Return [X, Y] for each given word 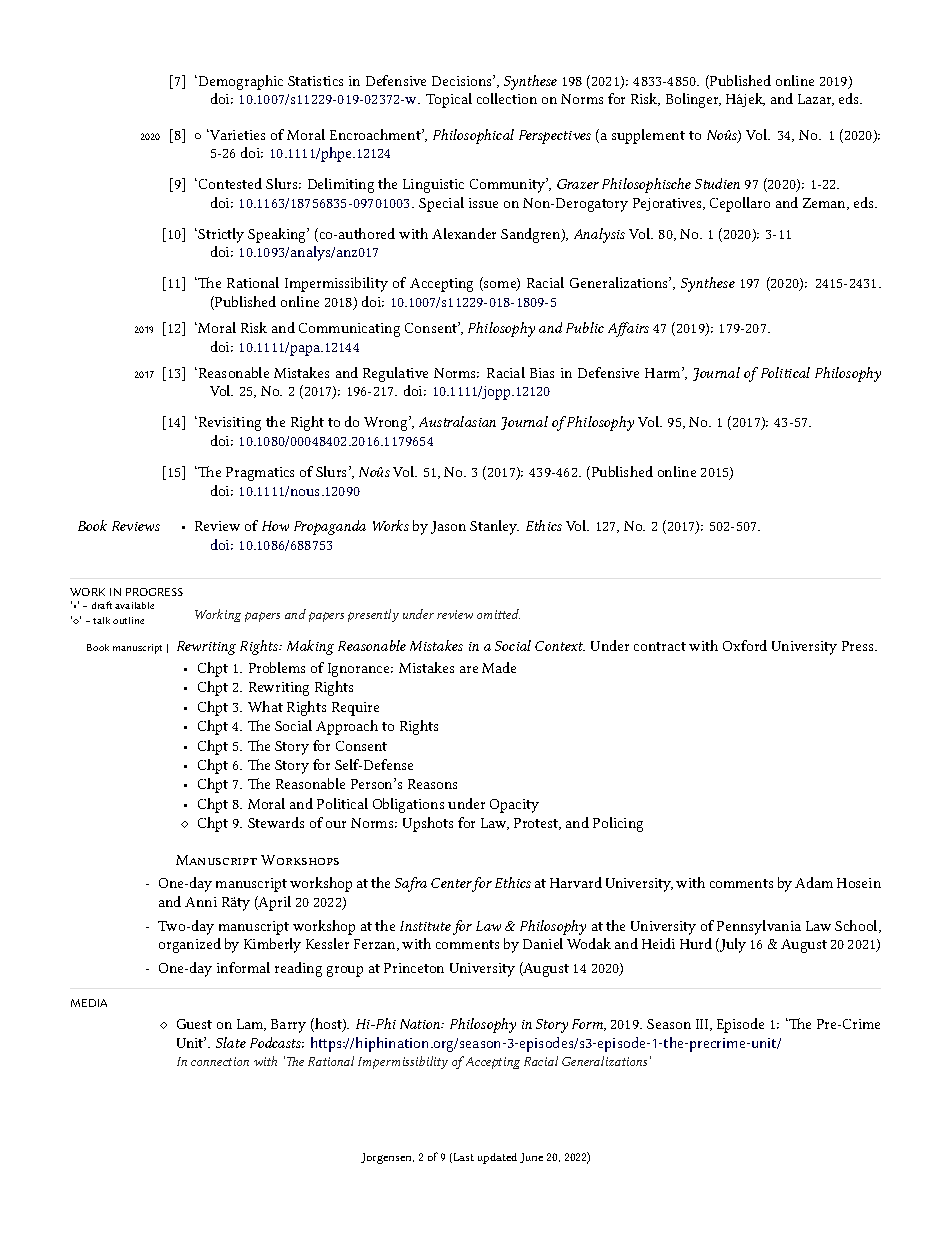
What [265, 706]
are [469, 669]
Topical [449, 100]
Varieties [236, 135]
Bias [542, 373]
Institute [425, 926]
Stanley [494, 527]
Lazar [816, 100]
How [275, 526]
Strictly [221, 235]
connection [220, 1061]
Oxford [745, 645]
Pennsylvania [759, 927]
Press [859, 646]
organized [190, 945]
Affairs [628, 329]
